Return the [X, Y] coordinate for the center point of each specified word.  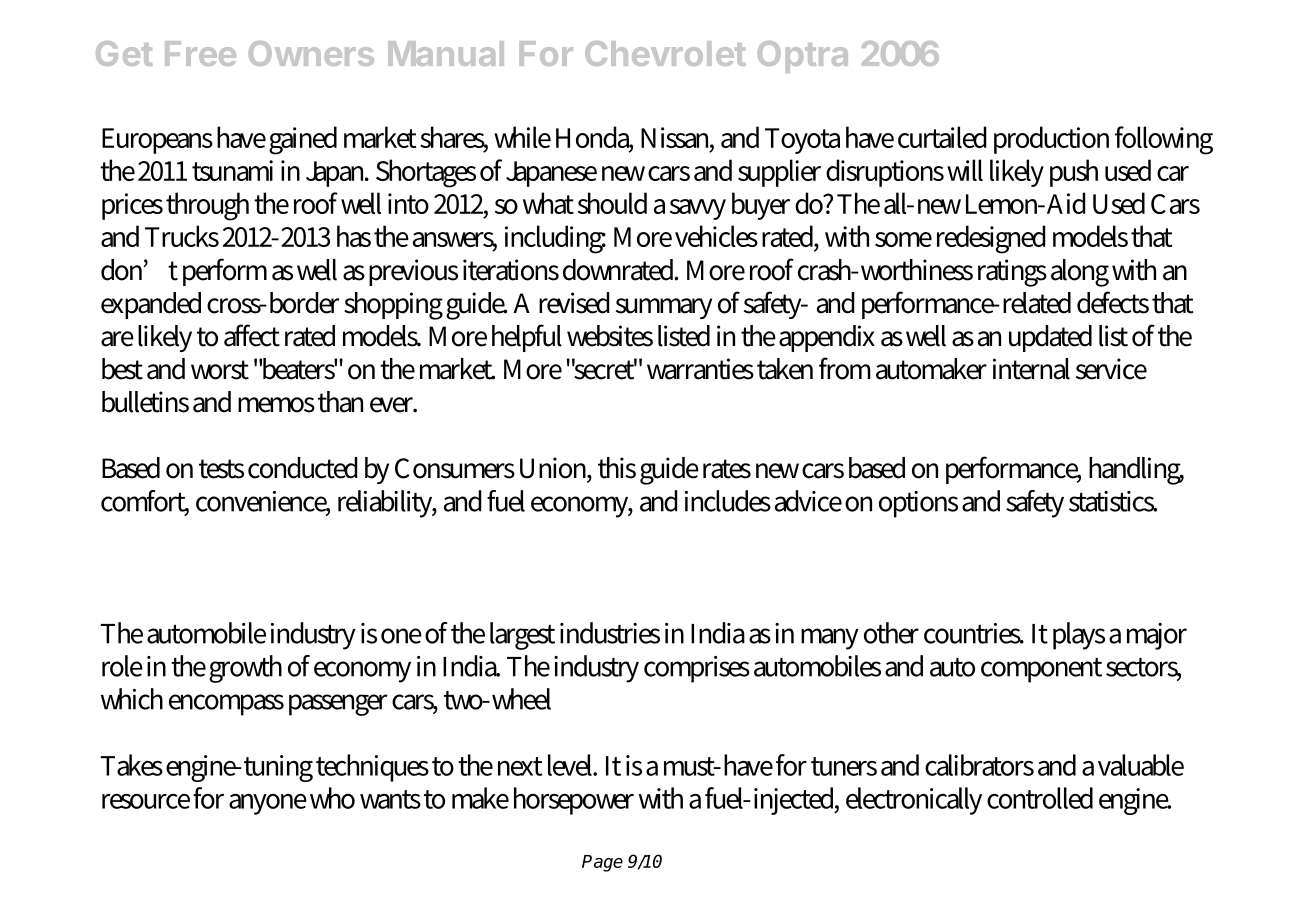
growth [245, 669]
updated [1050, 338]
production [1051, 140]
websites [610, 336]
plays [1079, 636]
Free [200, 53]
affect [252, 335]
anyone [268, 804]
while [522, 137]
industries [610, 633]
